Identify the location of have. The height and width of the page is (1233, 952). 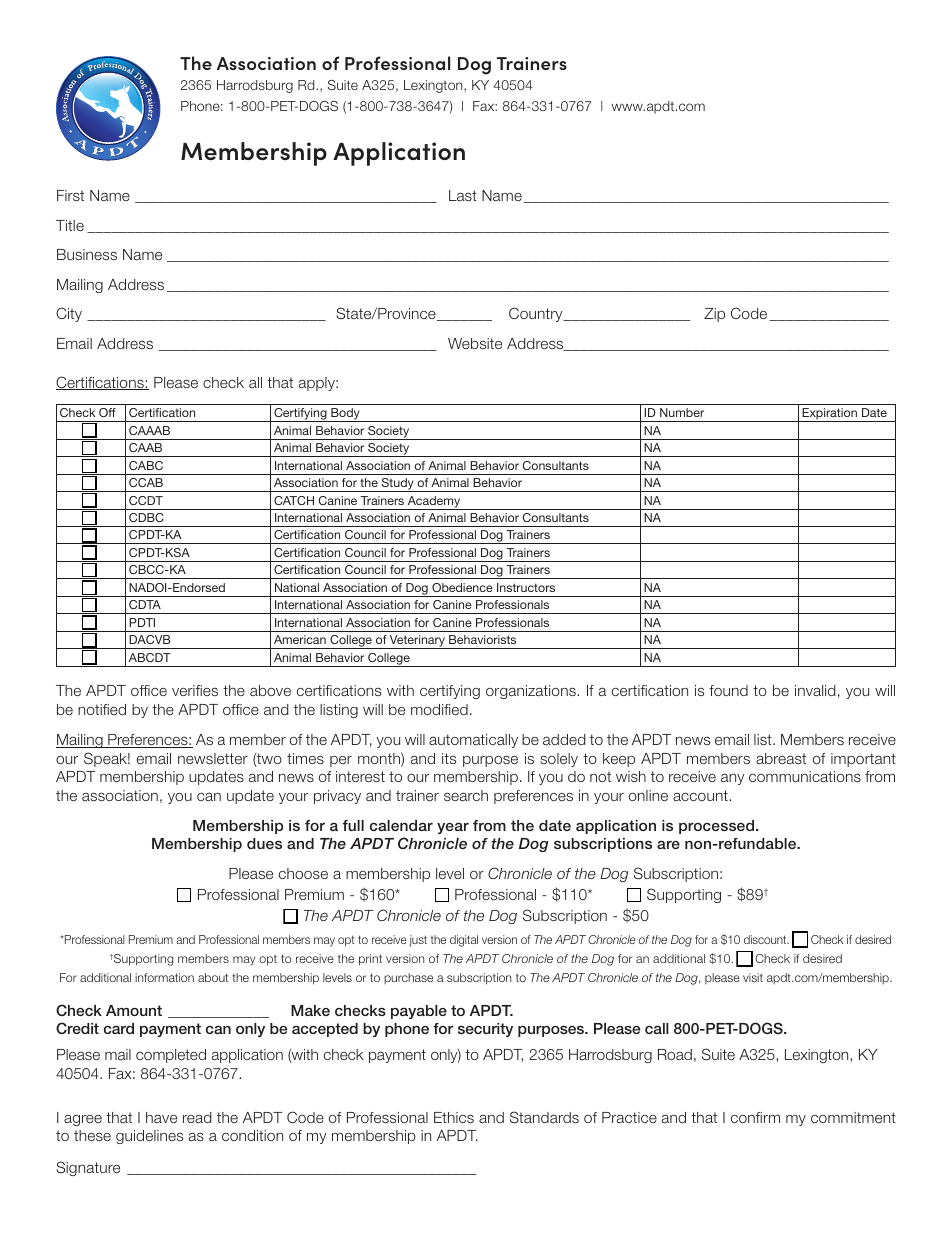
(161, 1117).
